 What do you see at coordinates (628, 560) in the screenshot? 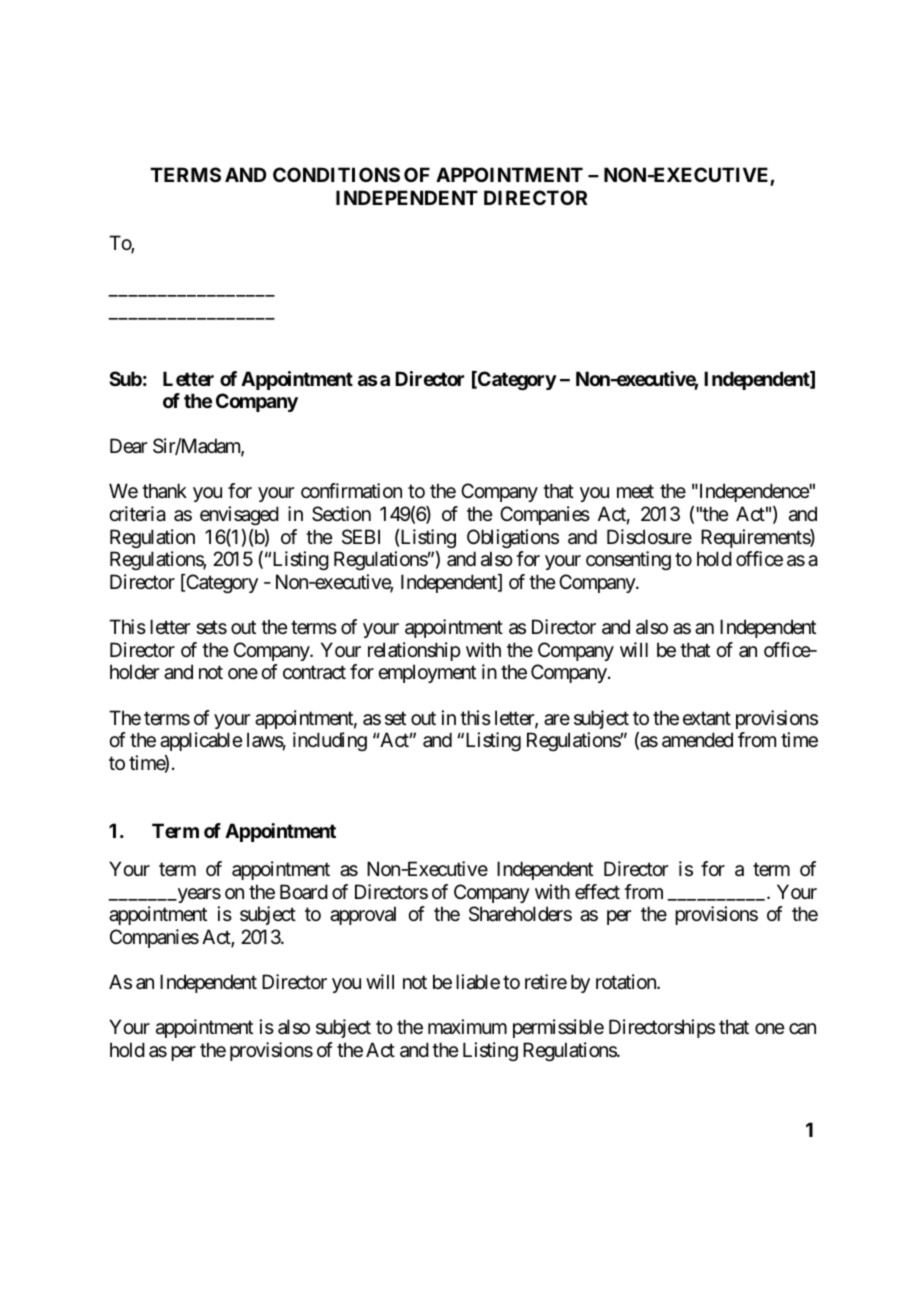
I see `consenting` at bounding box center [628, 560].
